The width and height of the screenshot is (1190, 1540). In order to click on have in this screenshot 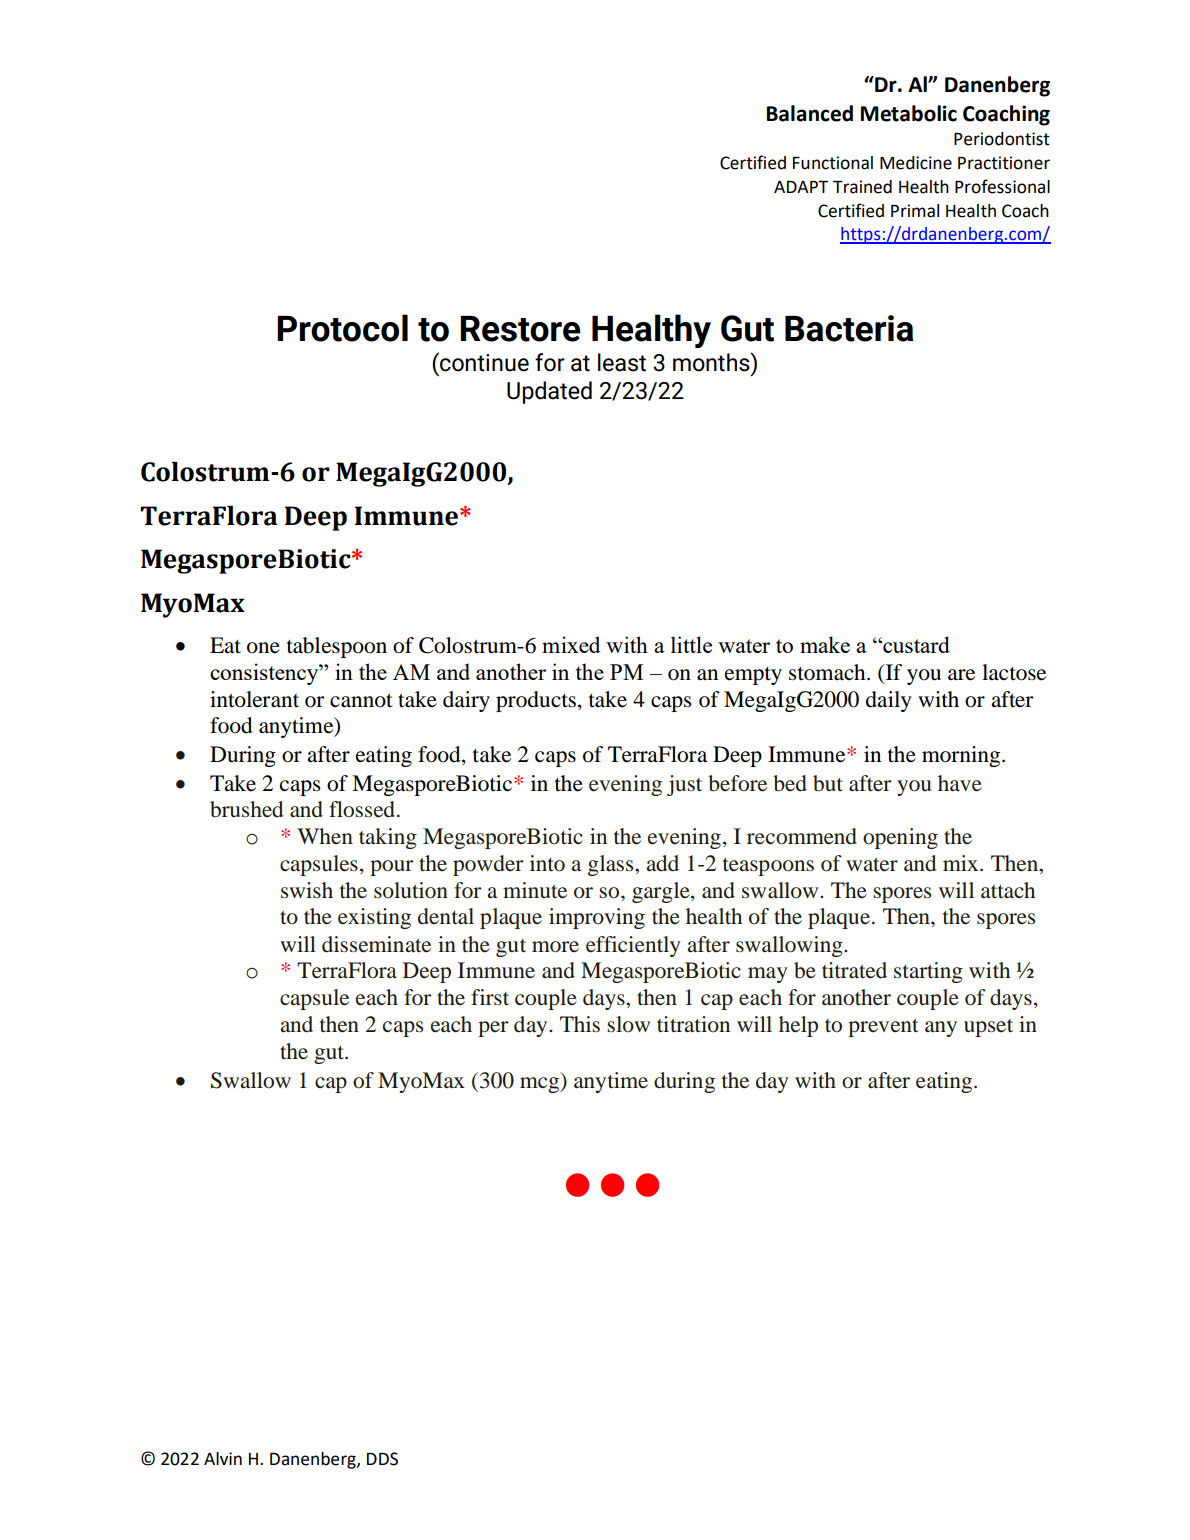, I will do `click(960, 783)`.
